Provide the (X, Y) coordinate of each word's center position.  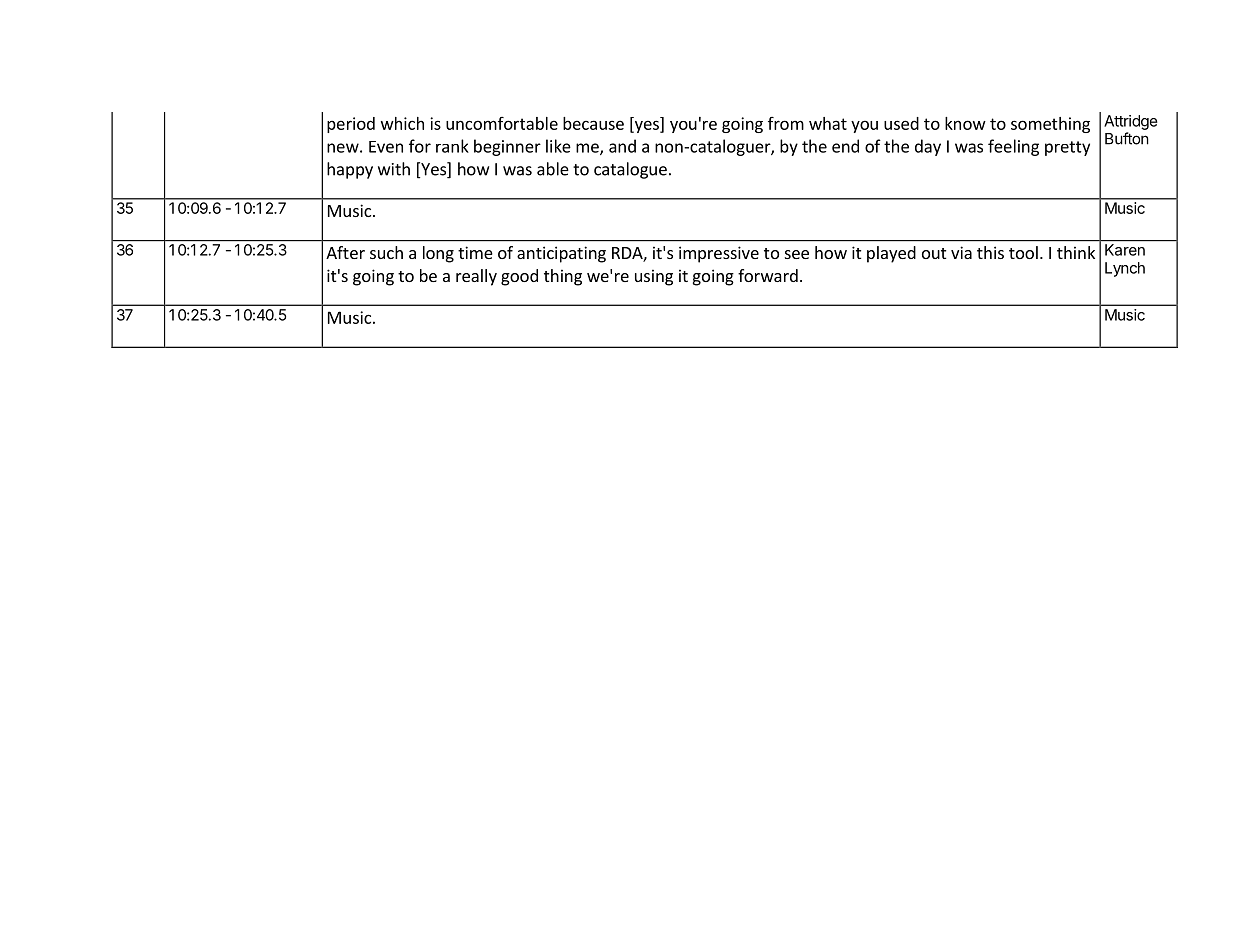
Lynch (1125, 269)
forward (768, 275)
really (476, 277)
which (402, 123)
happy (350, 170)
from (786, 123)
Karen (1125, 250)
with (394, 169)
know (965, 123)
